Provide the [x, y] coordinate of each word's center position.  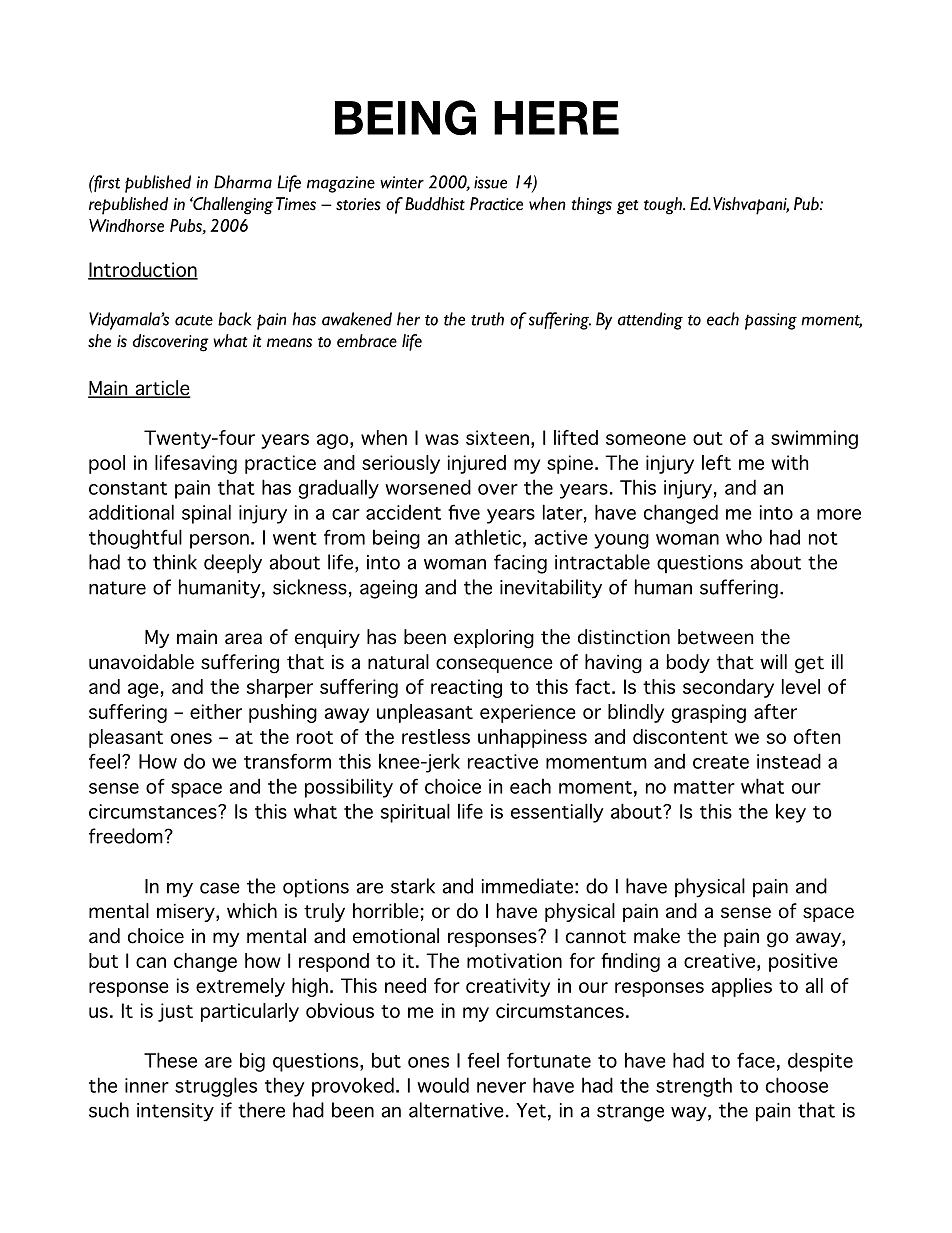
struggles [216, 1087]
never [501, 1087]
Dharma [243, 182]
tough [664, 206]
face [756, 1060]
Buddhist [435, 204]
